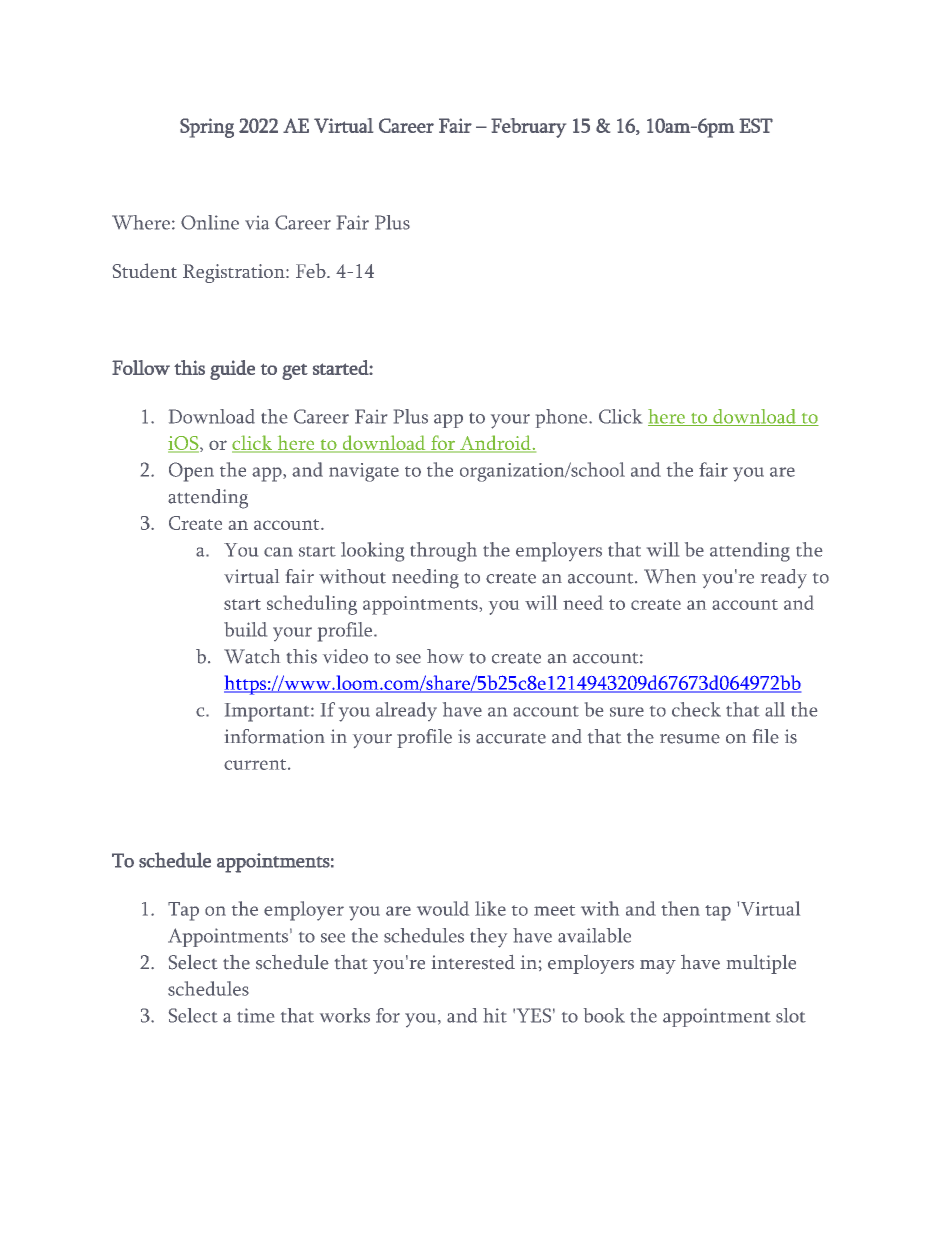 Image resolution: width=952 pixels, height=1233 pixels. What do you see at coordinates (670, 576) in the screenshot?
I see `When` at bounding box center [670, 576].
